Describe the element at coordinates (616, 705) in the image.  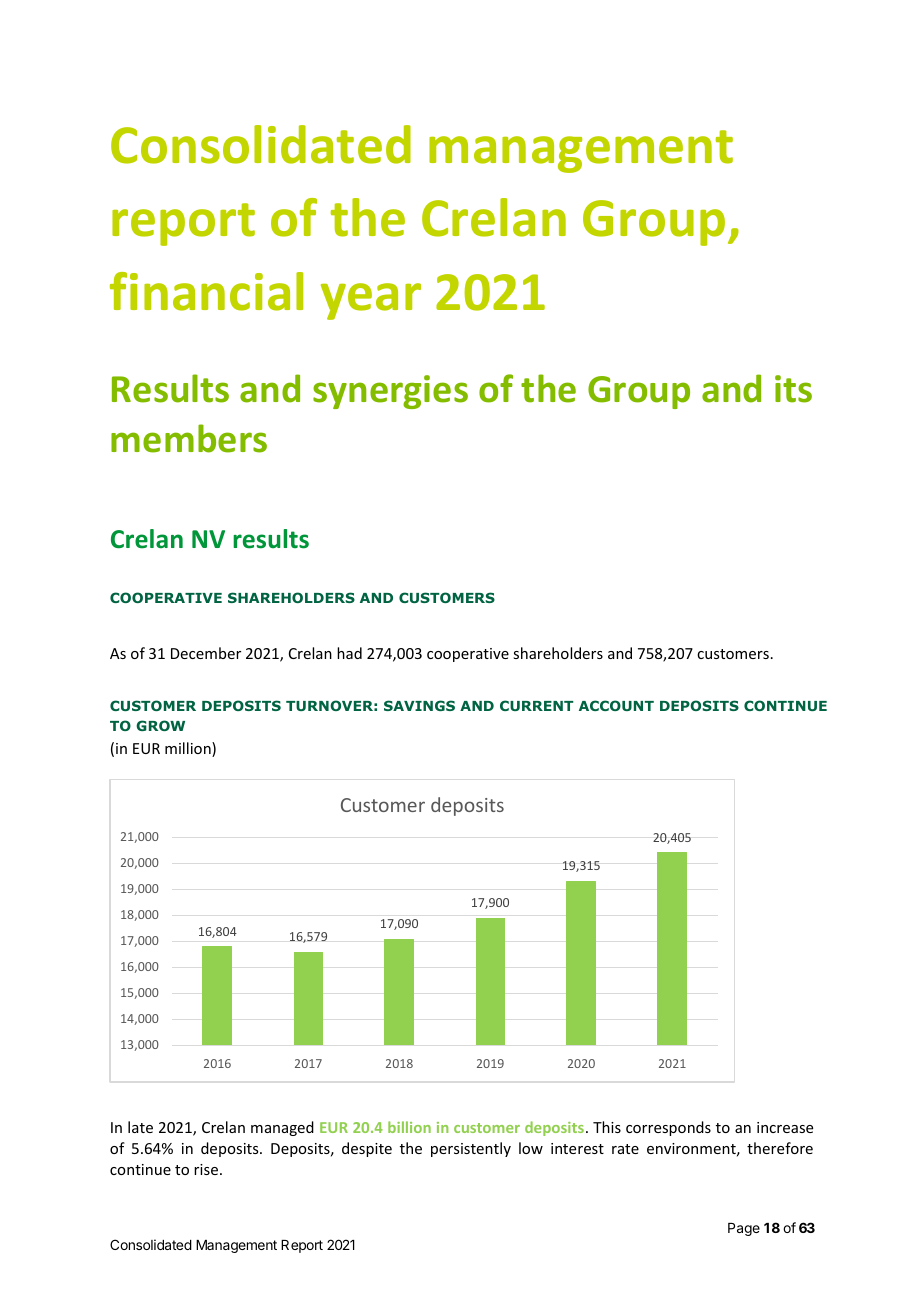
I see `ACCOUNT` at that location.
